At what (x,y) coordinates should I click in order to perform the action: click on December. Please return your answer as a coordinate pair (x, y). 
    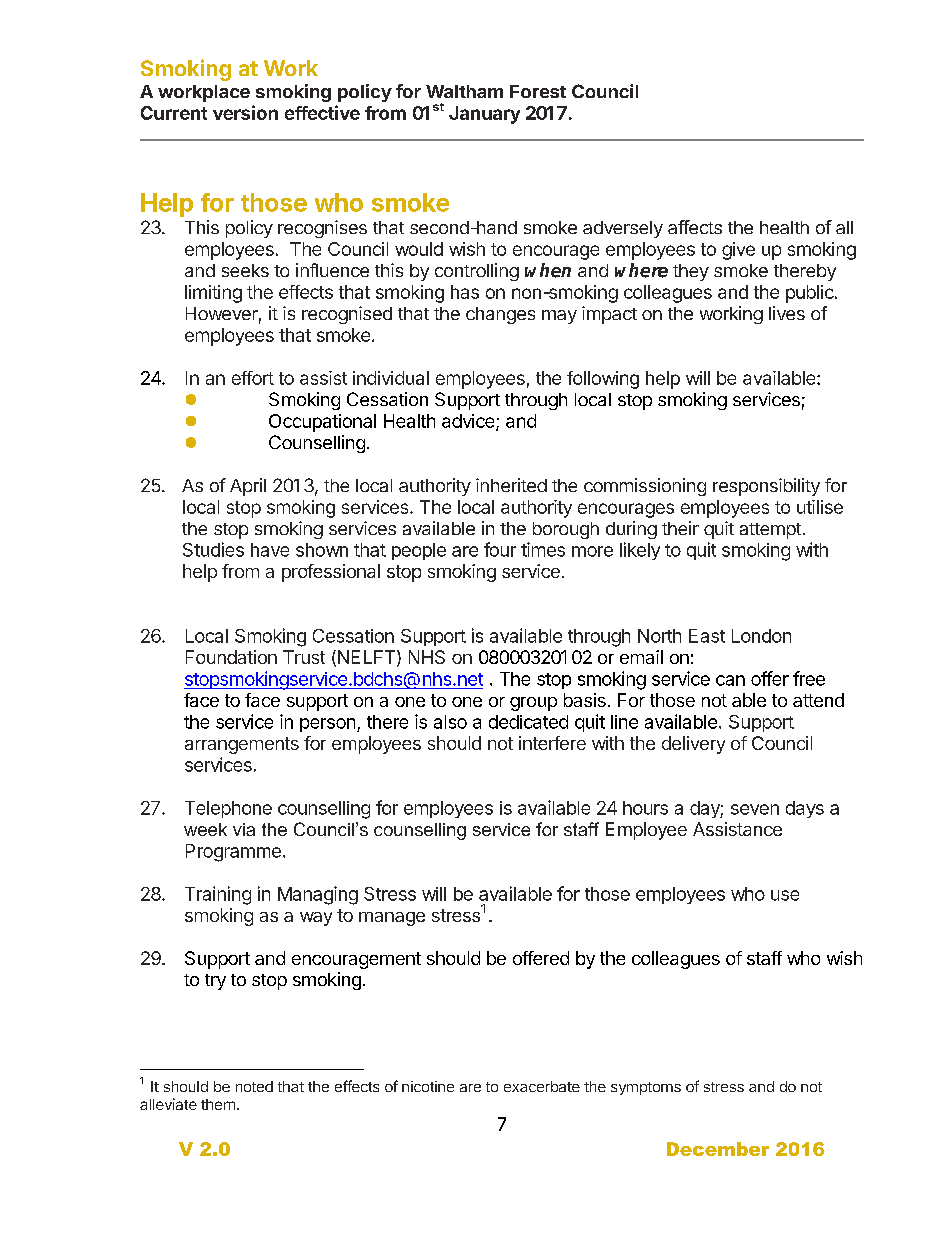
    Looking at the image, I should click on (718, 1149).
